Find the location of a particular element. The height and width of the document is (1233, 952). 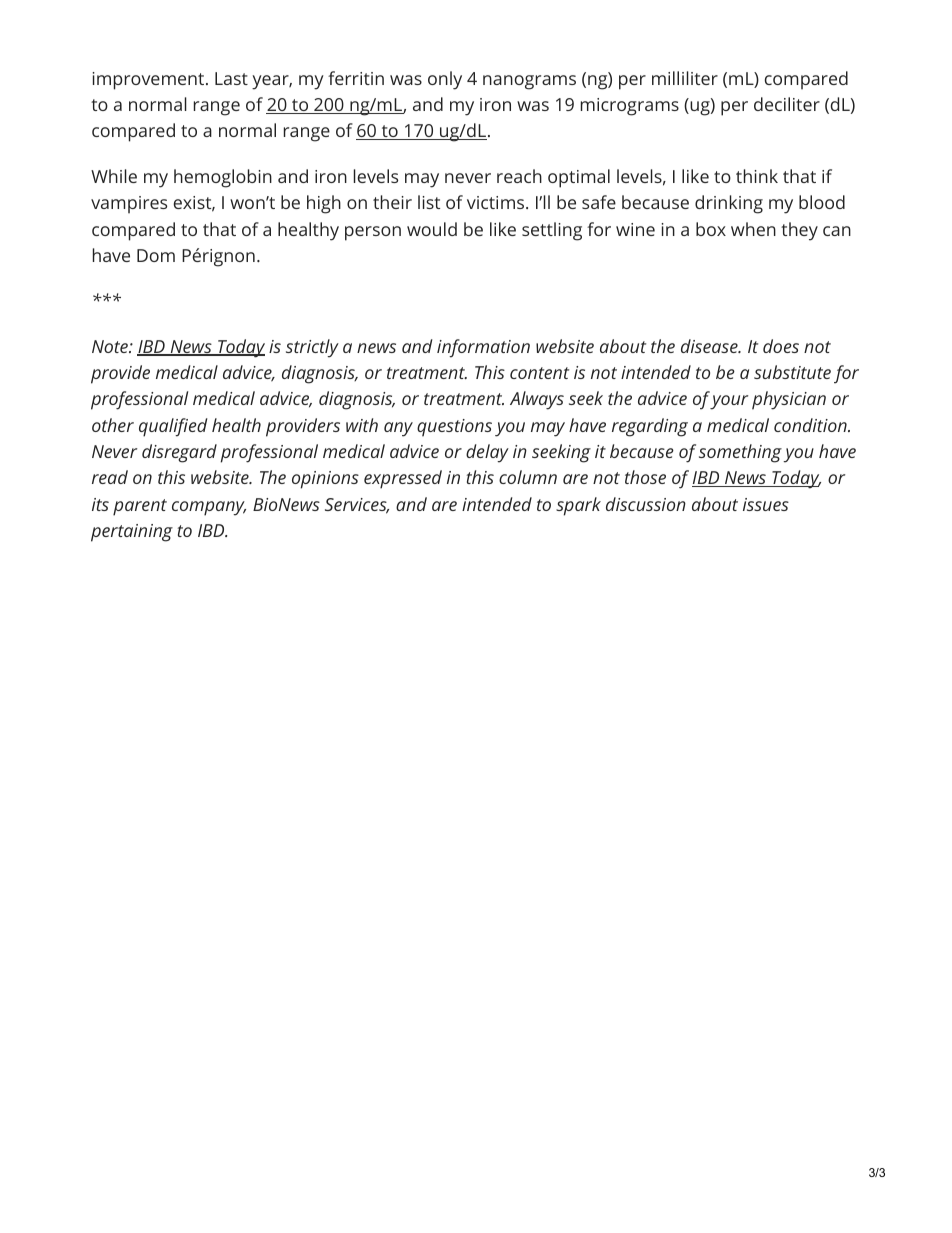

when is located at coordinates (753, 229).
